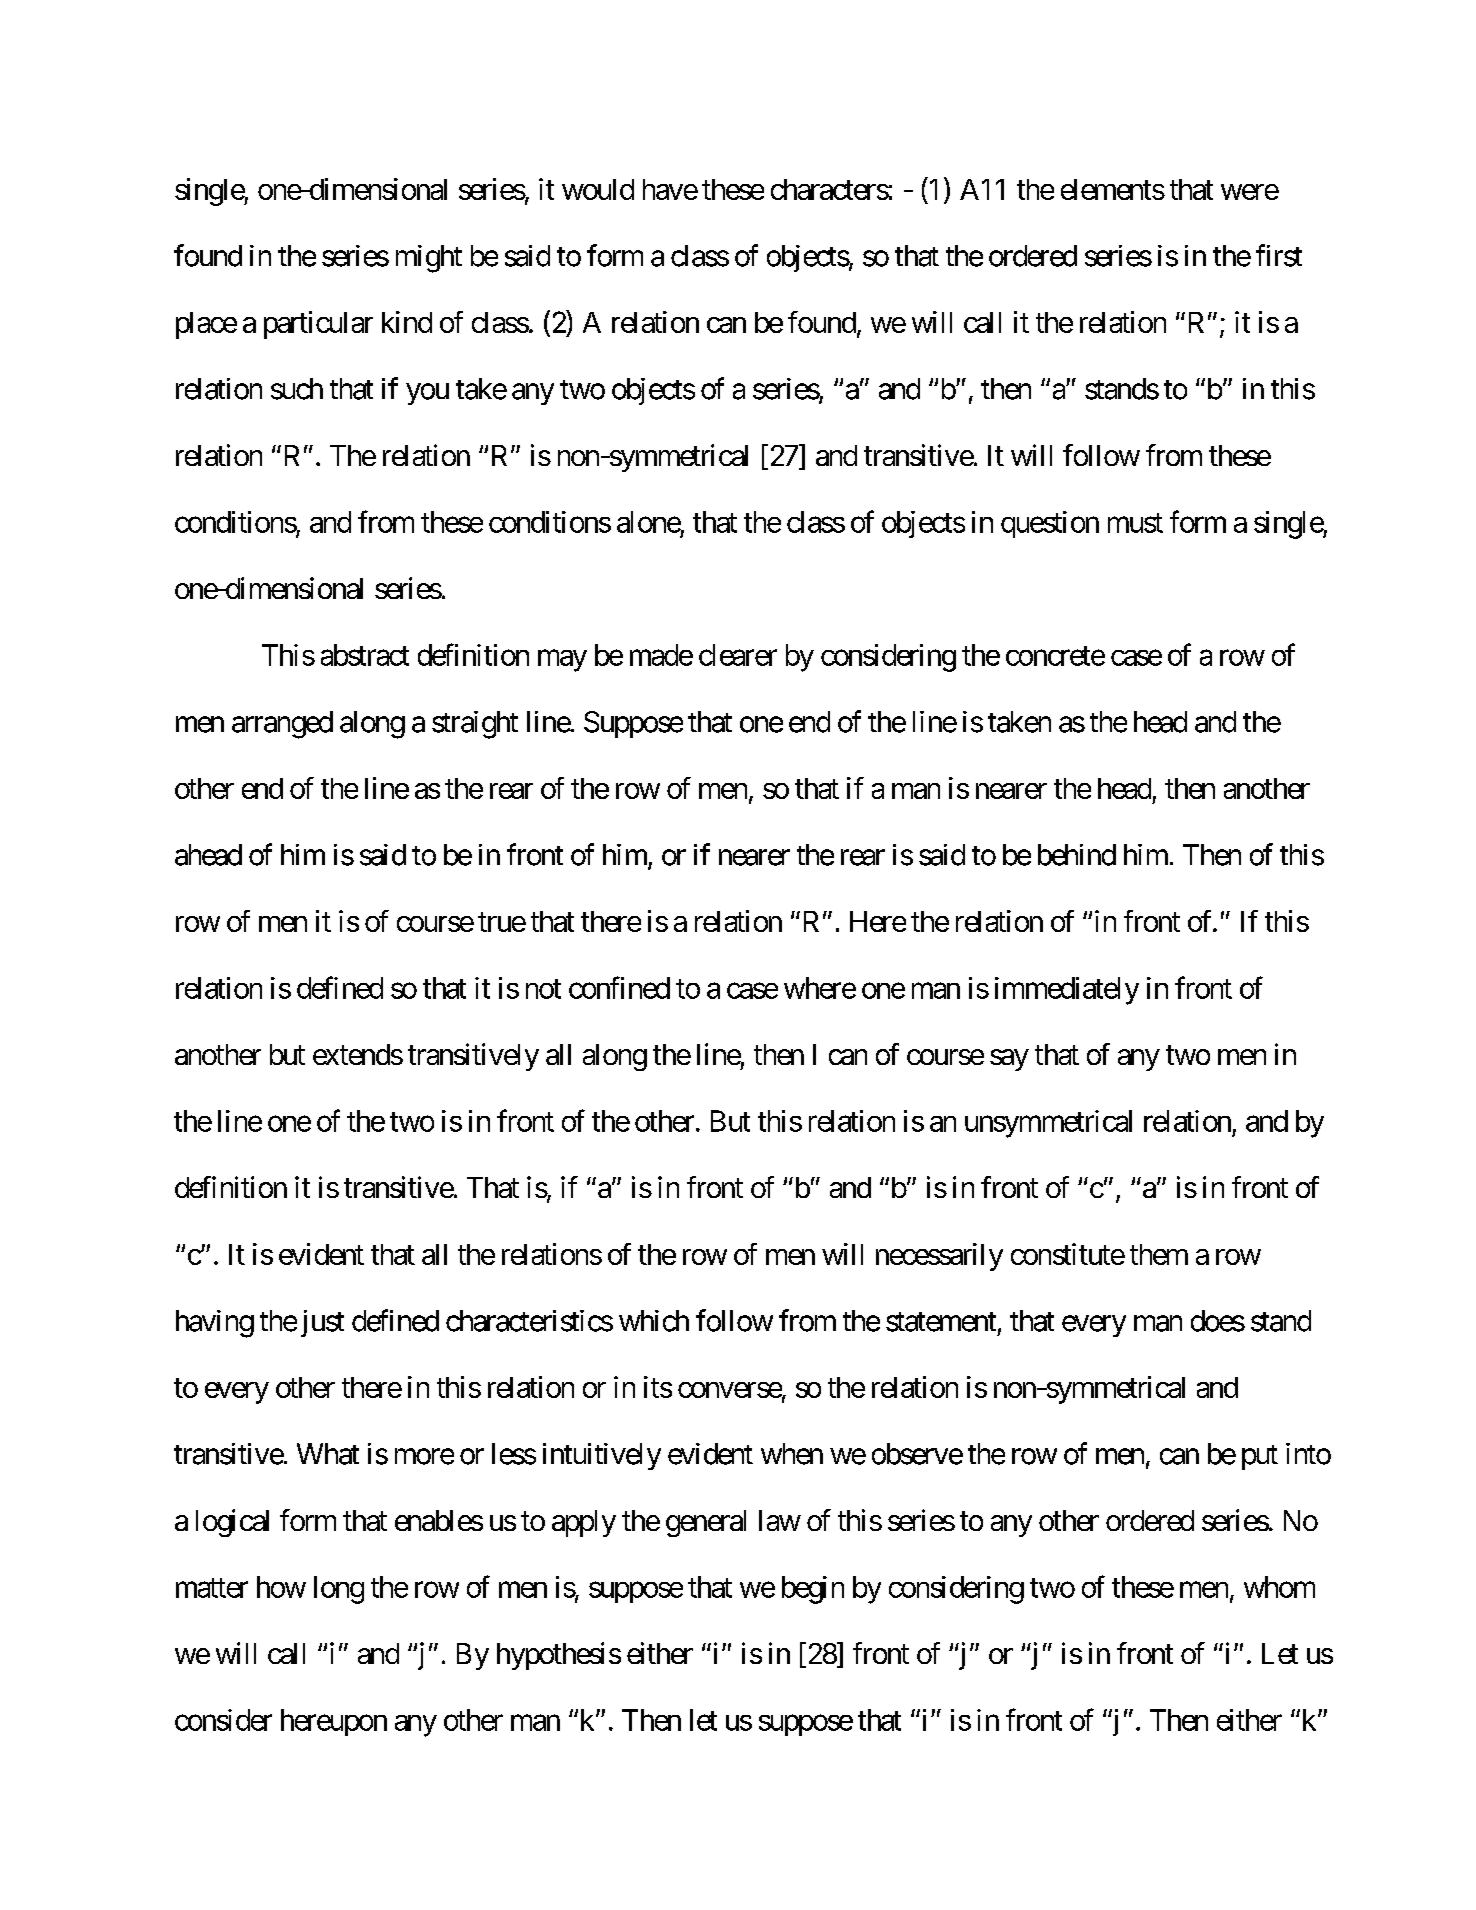 Image resolution: width=1476 pixels, height=1910 pixels. What do you see at coordinates (1009, 1060) in the document?
I see `say` at bounding box center [1009, 1060].
